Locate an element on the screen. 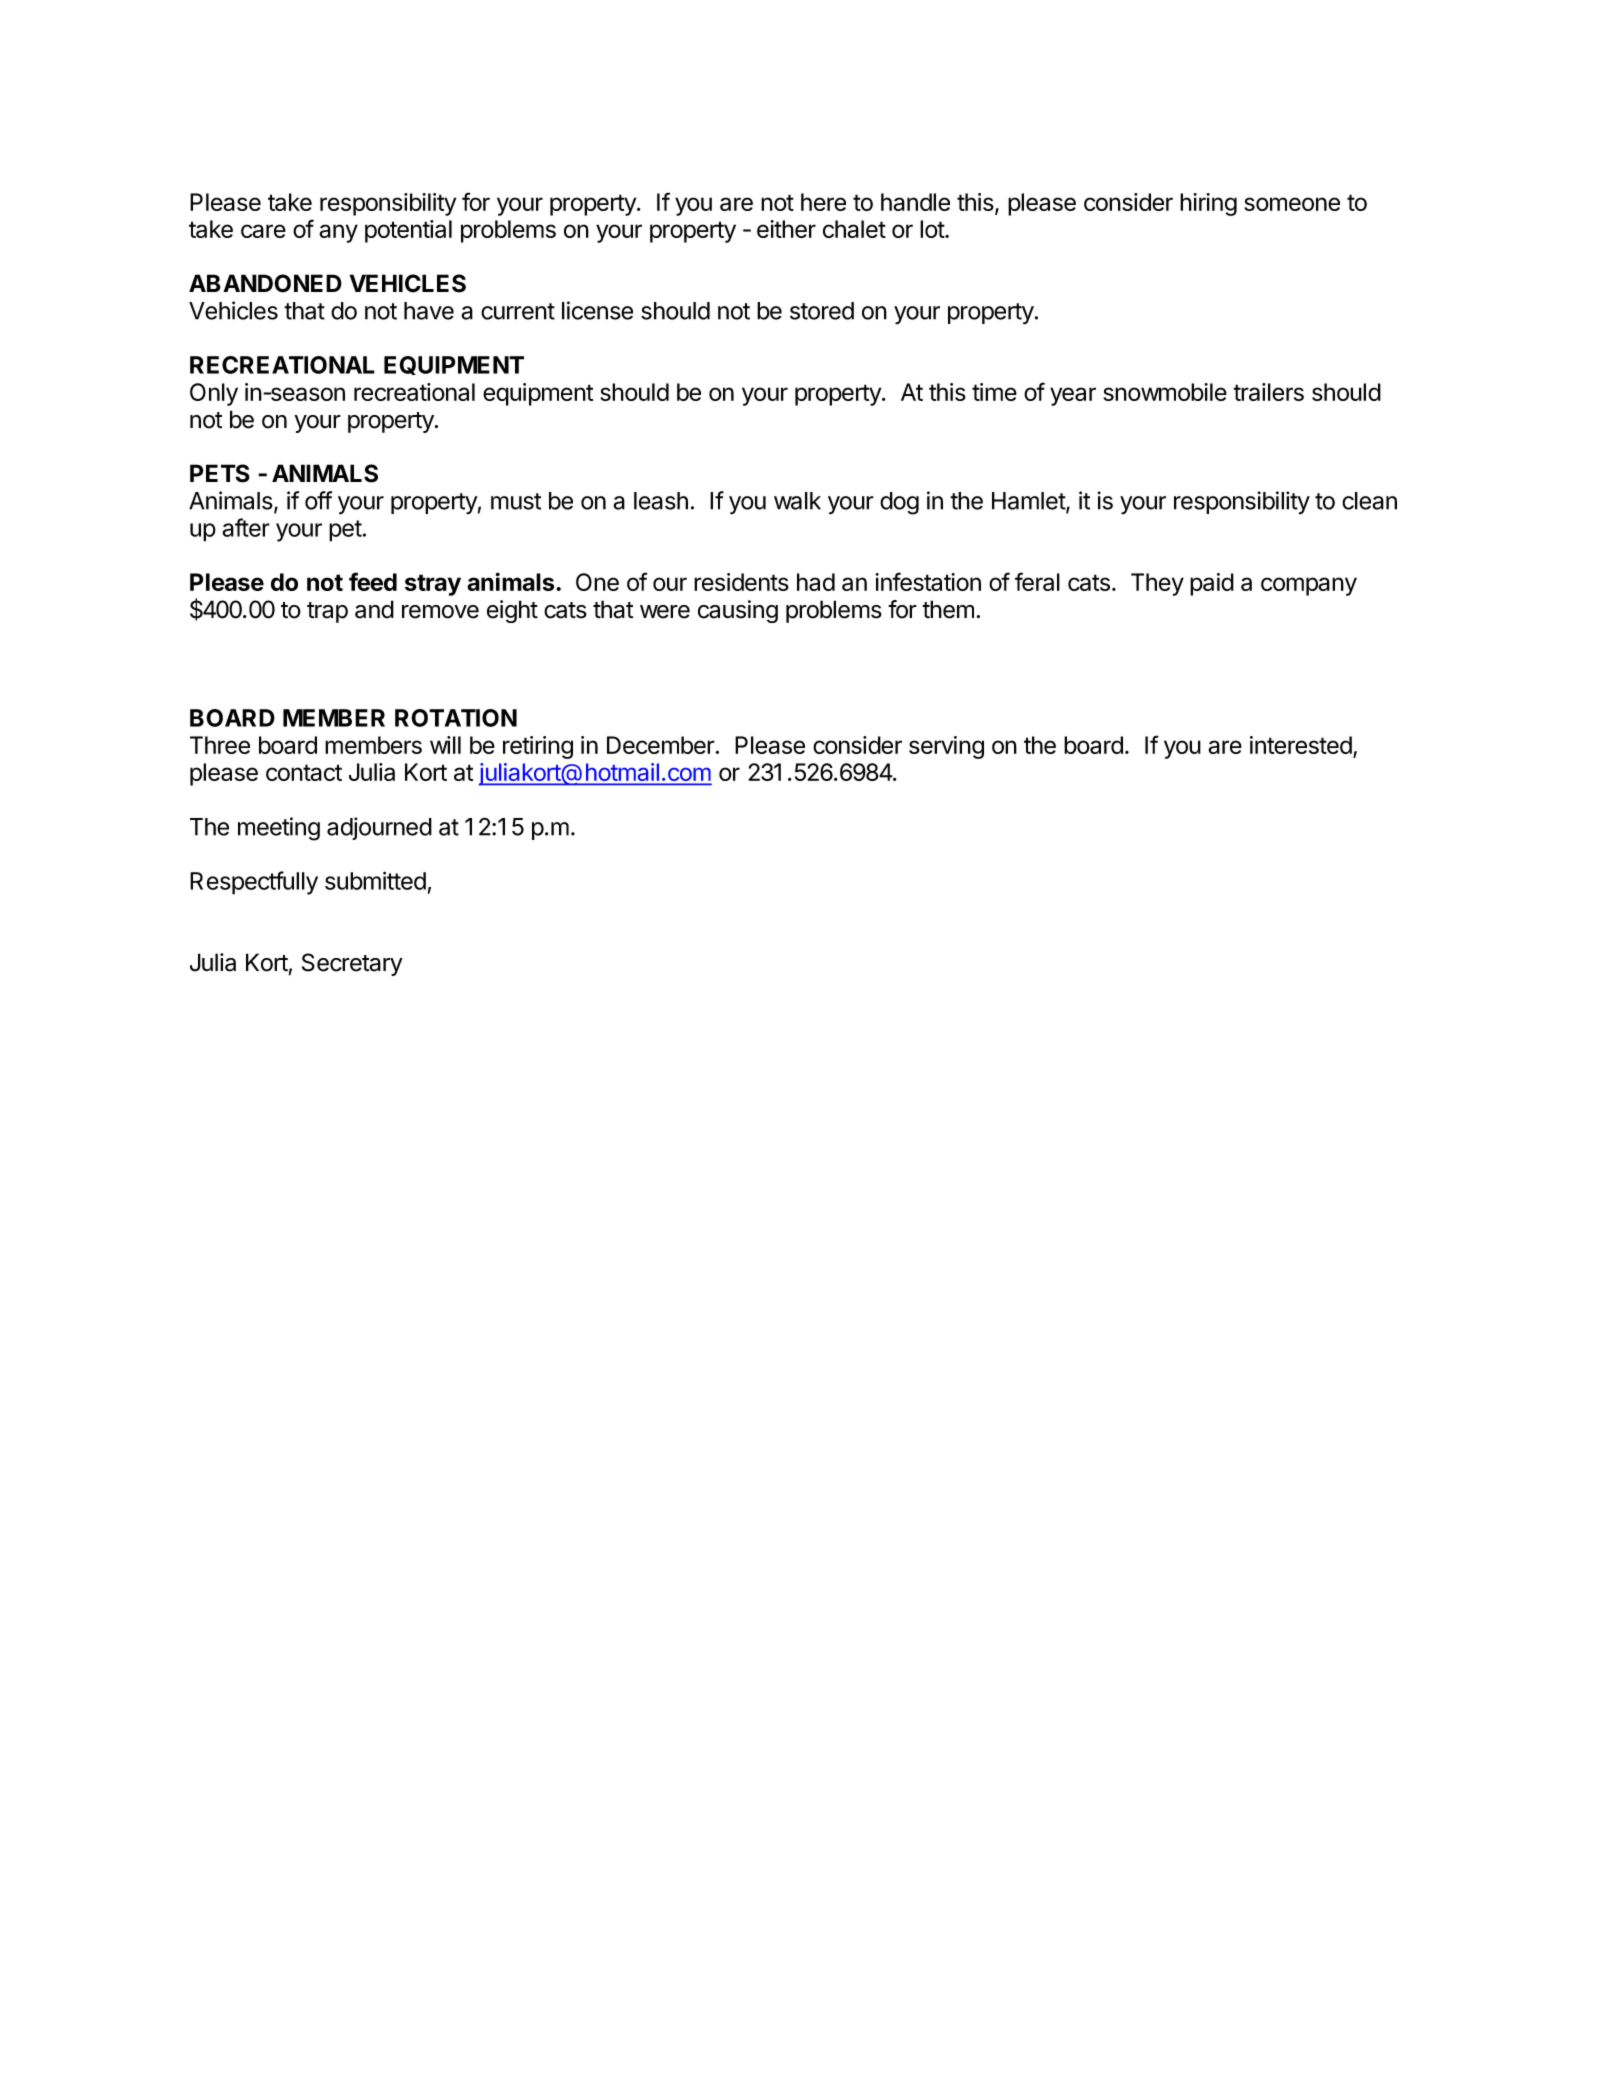 This screenshot has height=2078, width=1606. either is located at coordinates (786, 229).
